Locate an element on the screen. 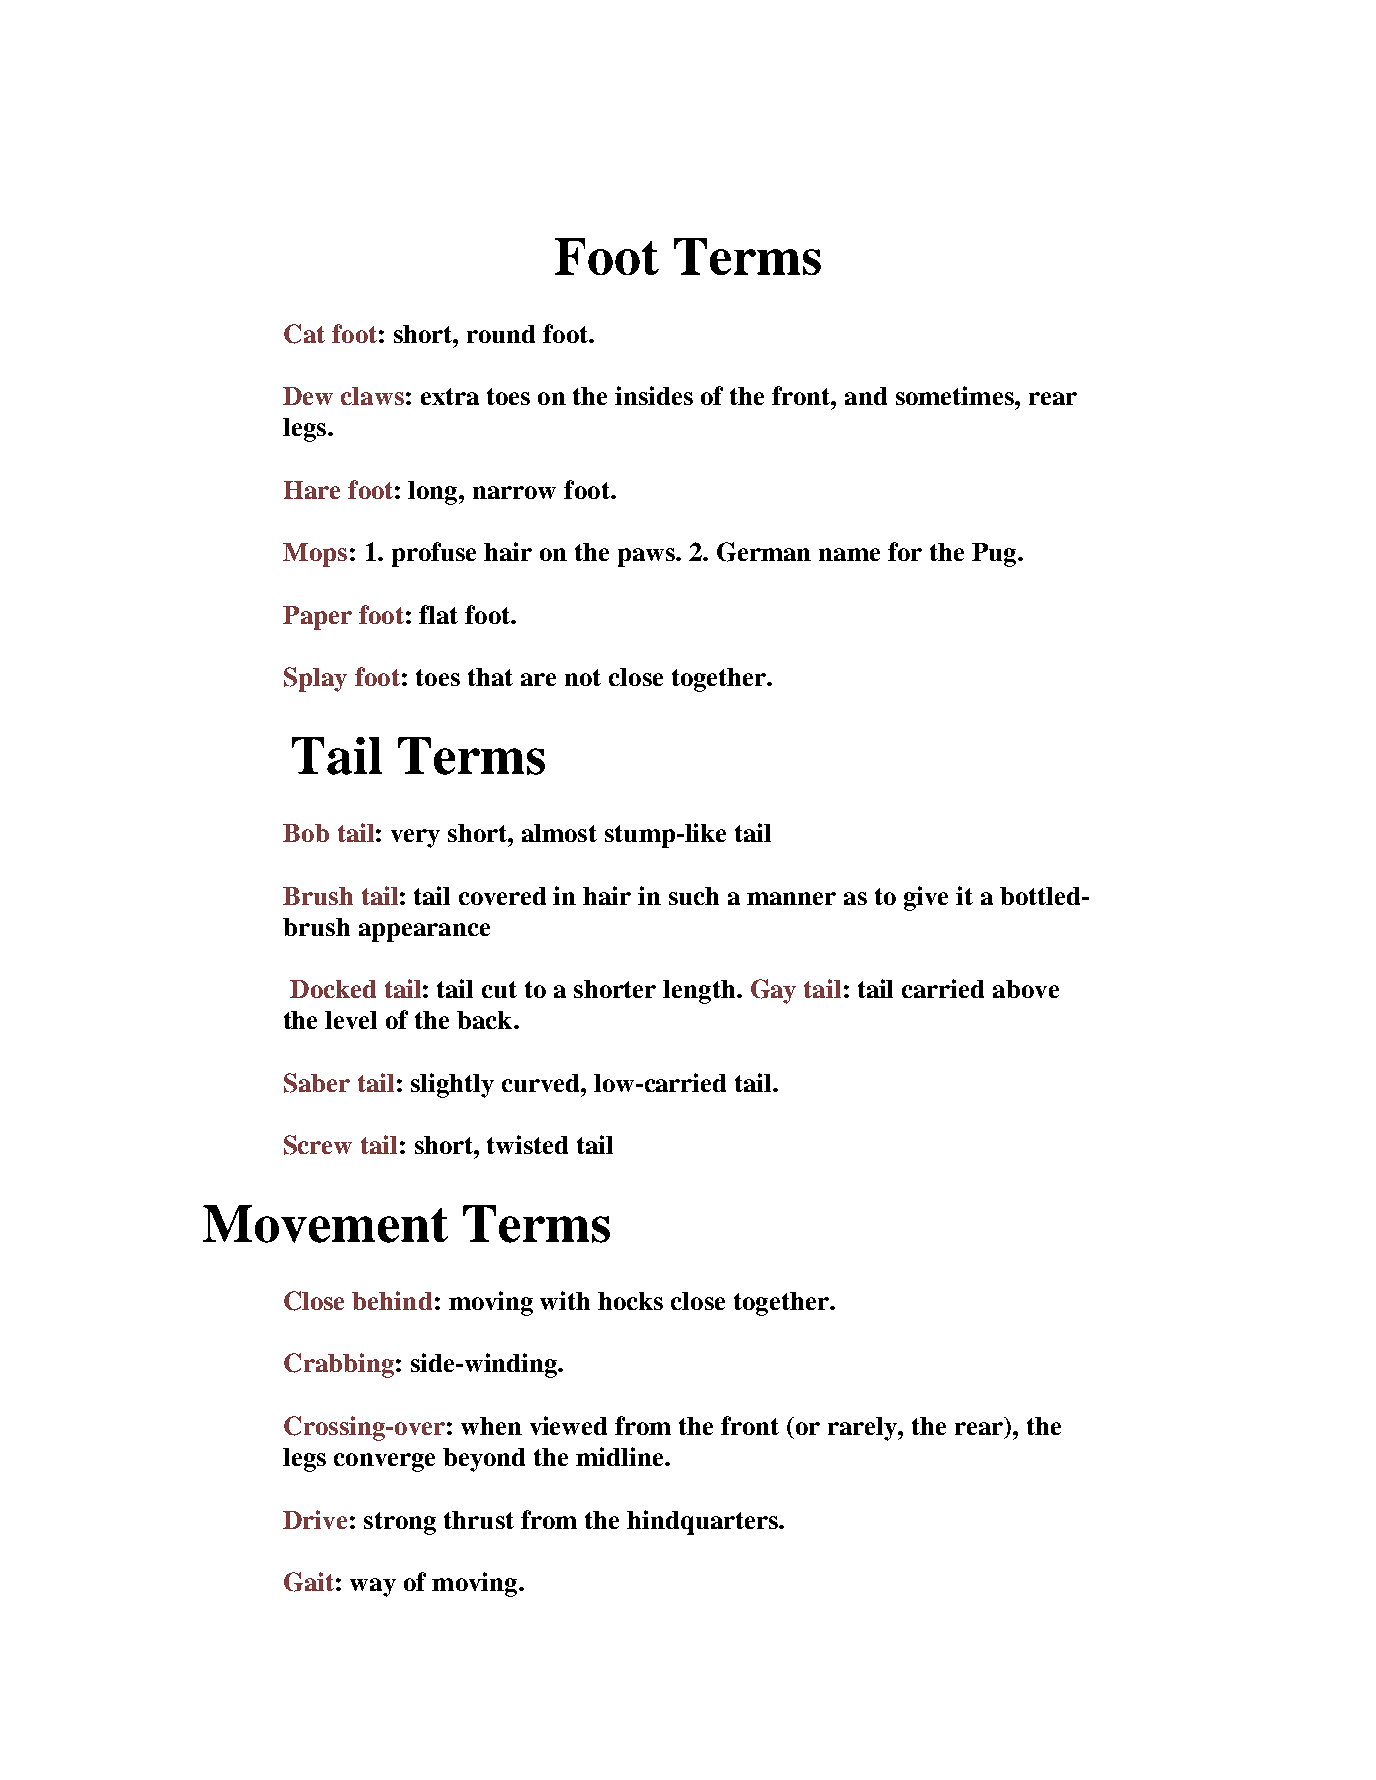 The image size is (1376, 1780). length is located at coordinates (700, 992).
